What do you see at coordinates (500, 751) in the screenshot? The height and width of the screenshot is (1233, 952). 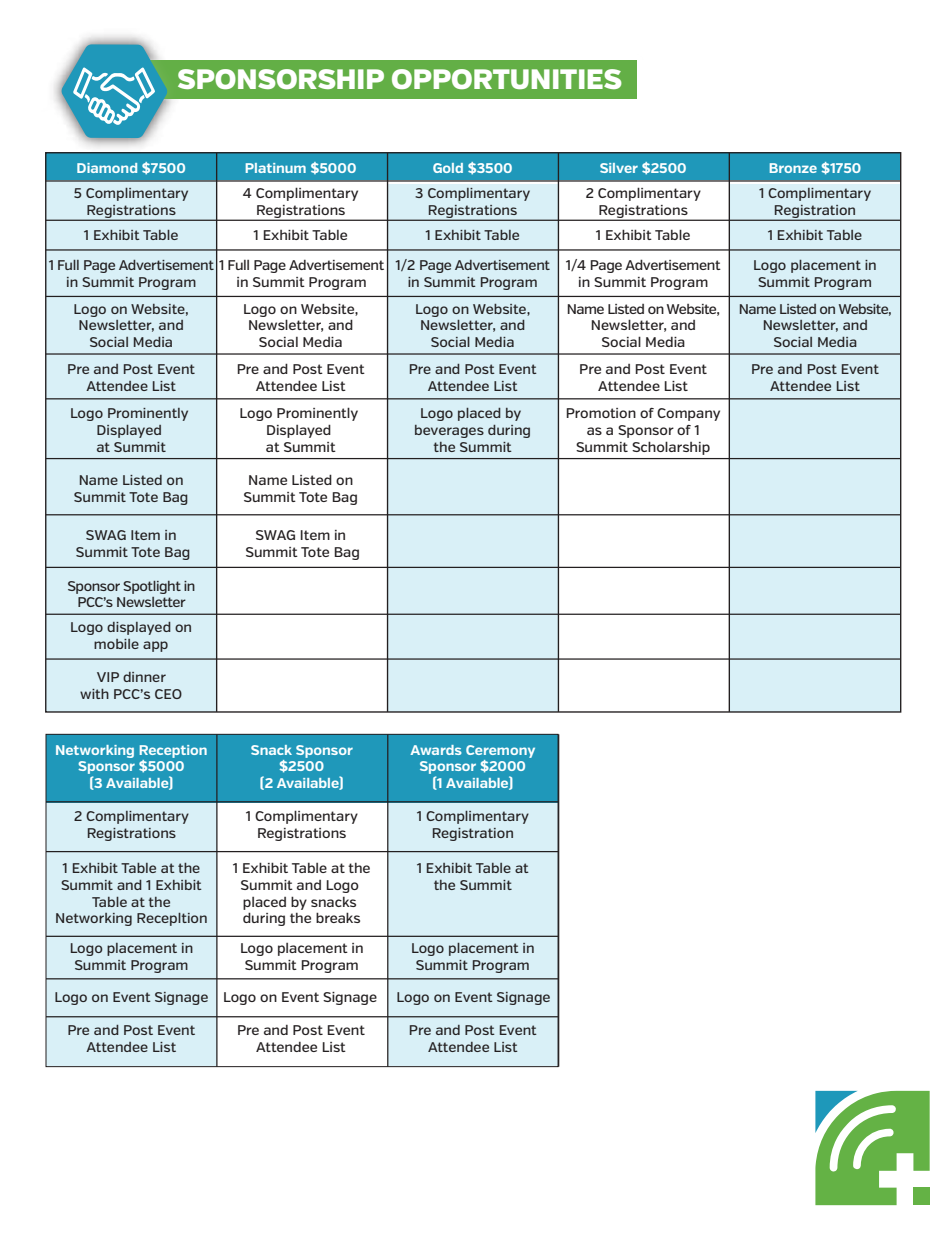 I see `Ceremony` at bounding box center [500, 751].
